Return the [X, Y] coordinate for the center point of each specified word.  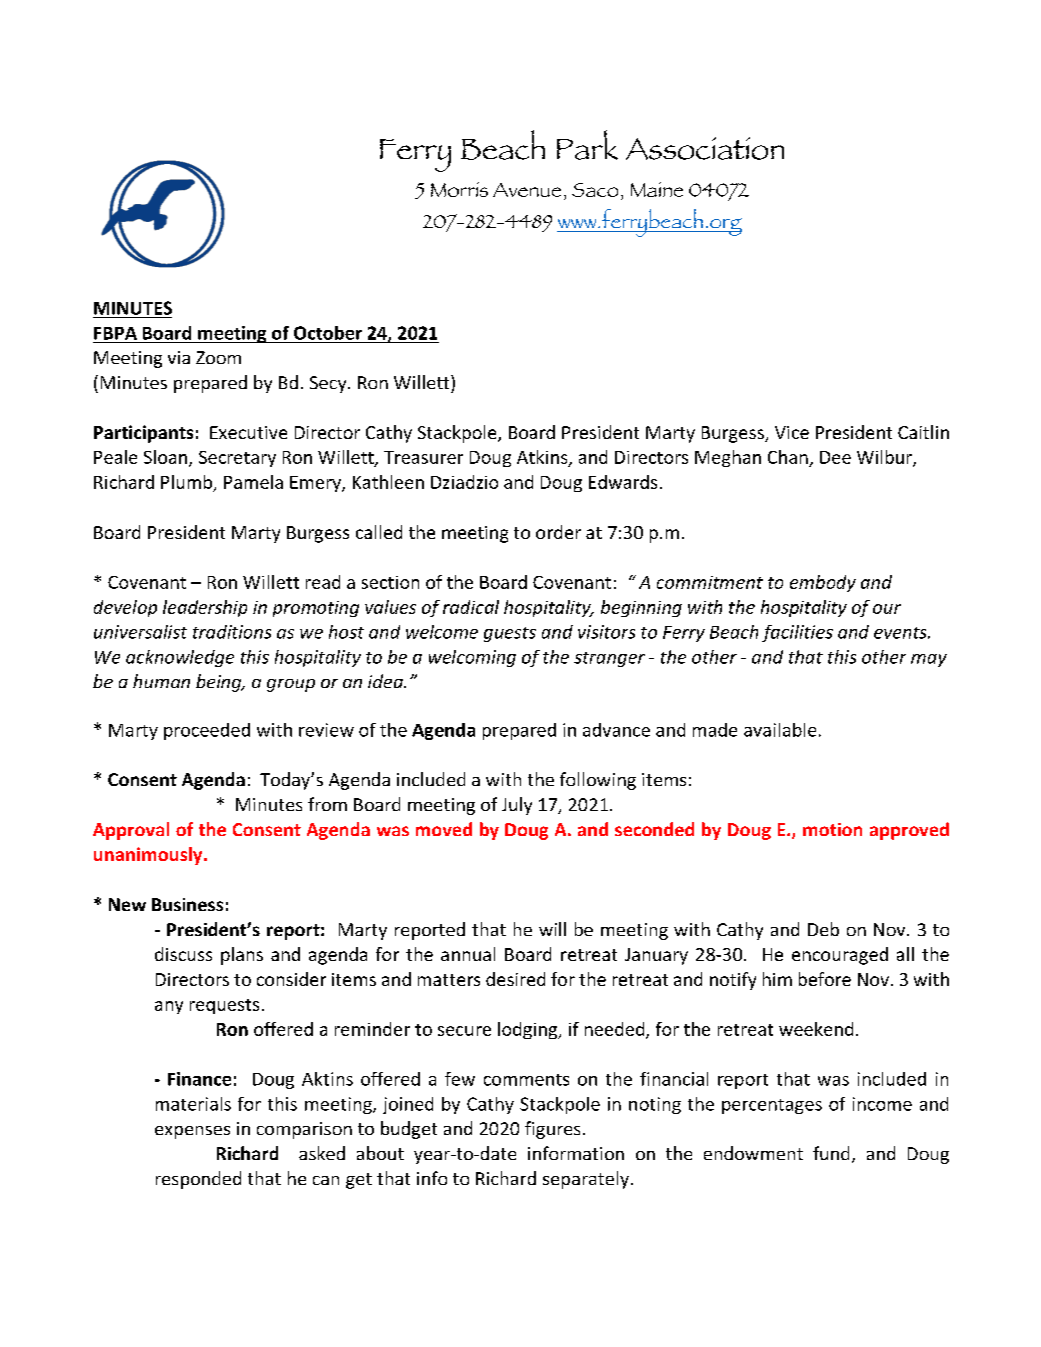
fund [831, 1153]
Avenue [527, 190]
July [517, 806]
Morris [459, 189]
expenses [192, 1132]
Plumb [186, 482]
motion [832, 829]
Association [705, 148]
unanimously [149, 856]
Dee [835, 457]
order [558, 532]
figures [552, 1130]
